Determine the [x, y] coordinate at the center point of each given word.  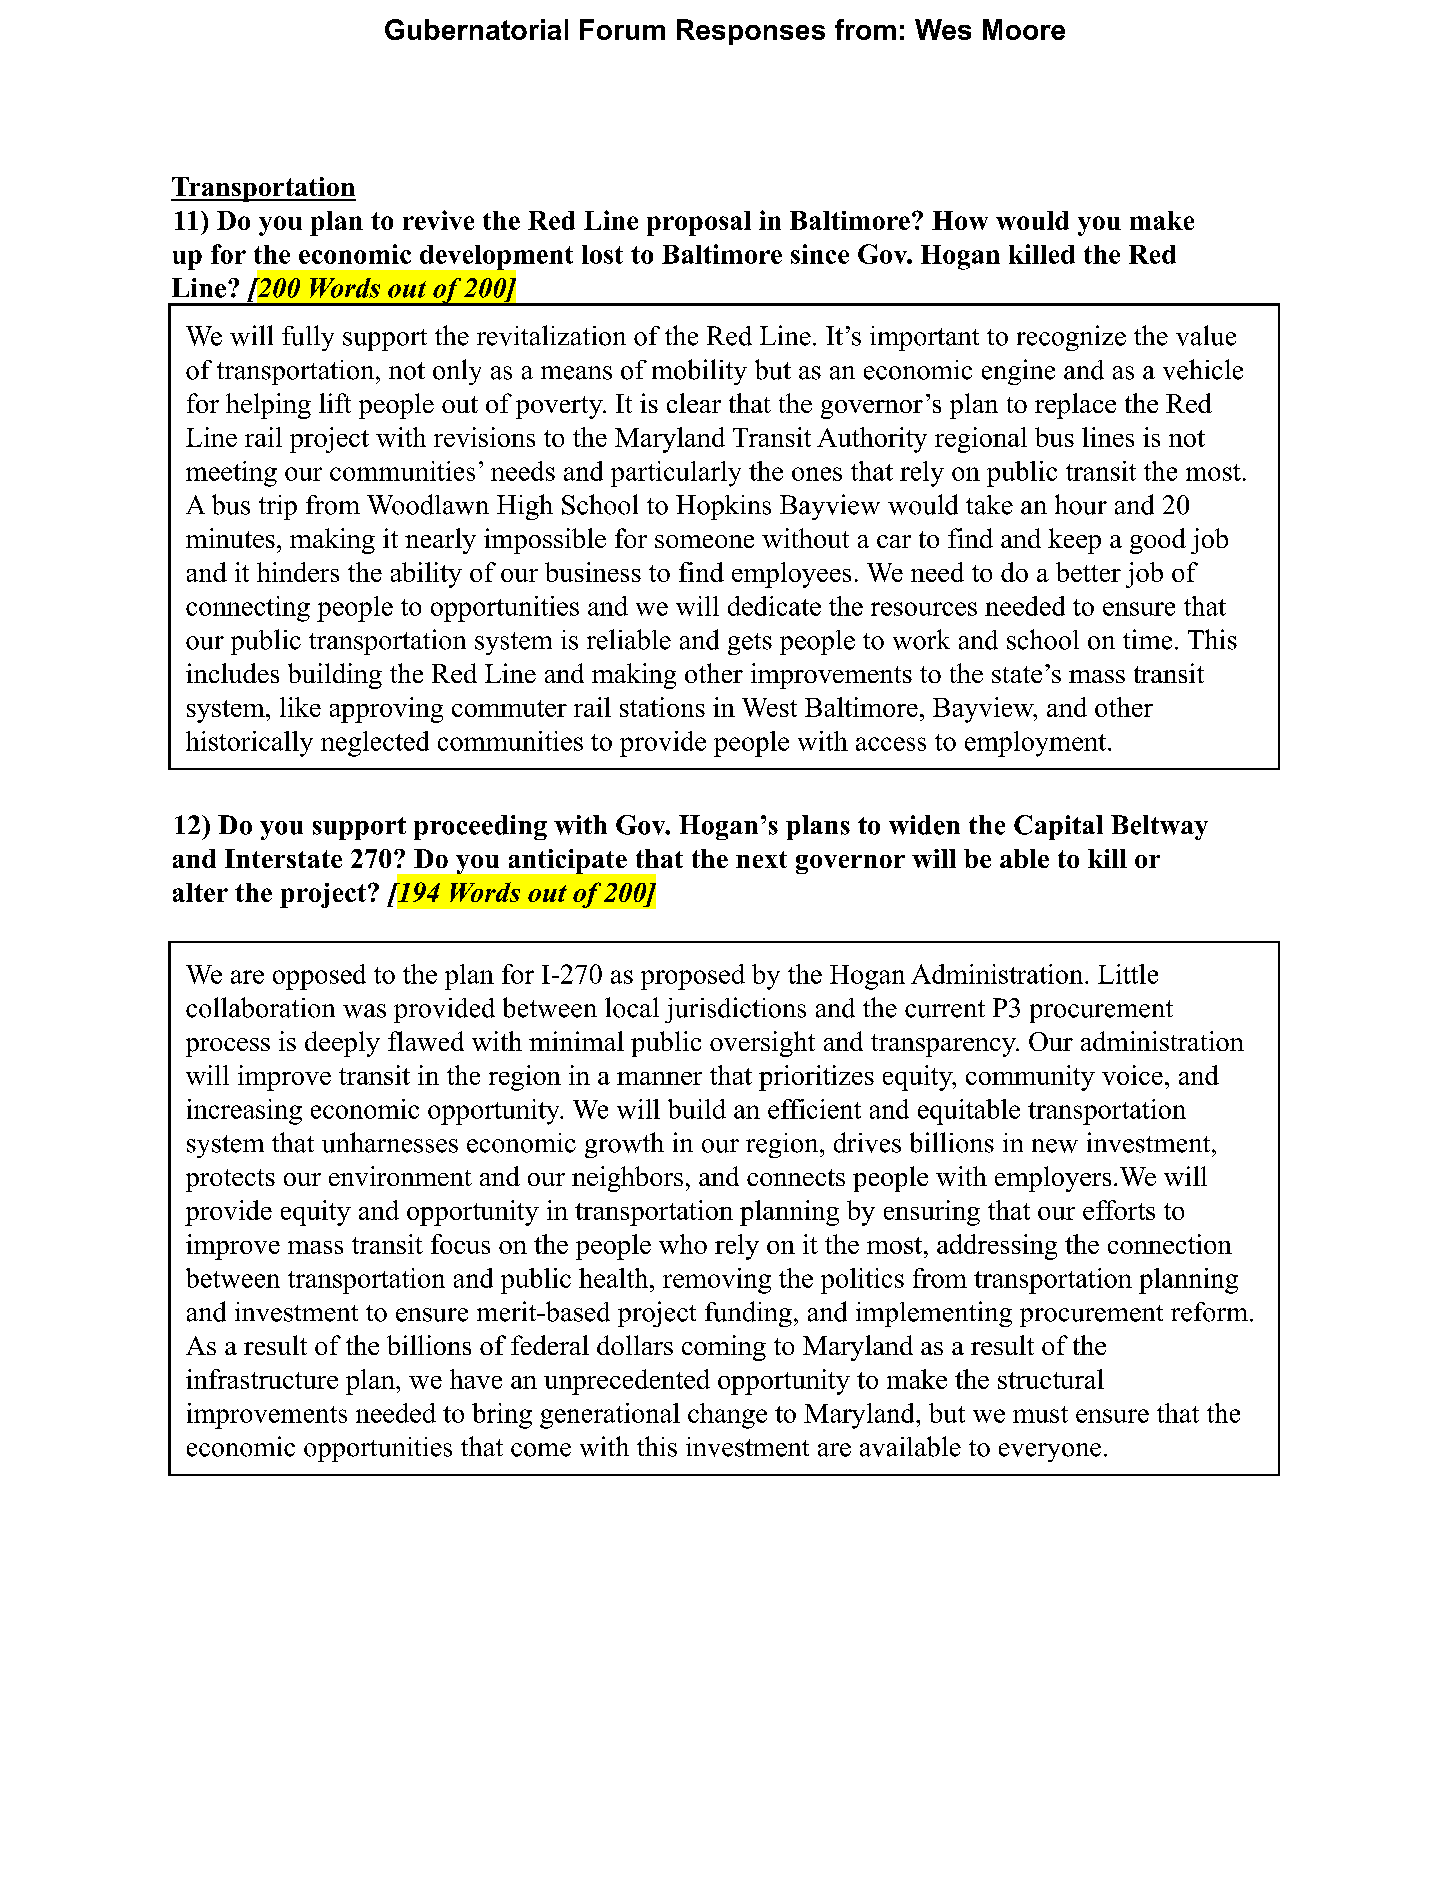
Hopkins [723, 507]
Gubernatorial [476, 29]
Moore [1024, 29]
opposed [319, 977]
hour [1081, 504]
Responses [751, 32]
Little [1128, 974]
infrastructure [262, 1379]
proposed [693, 977]
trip [278, 507]
